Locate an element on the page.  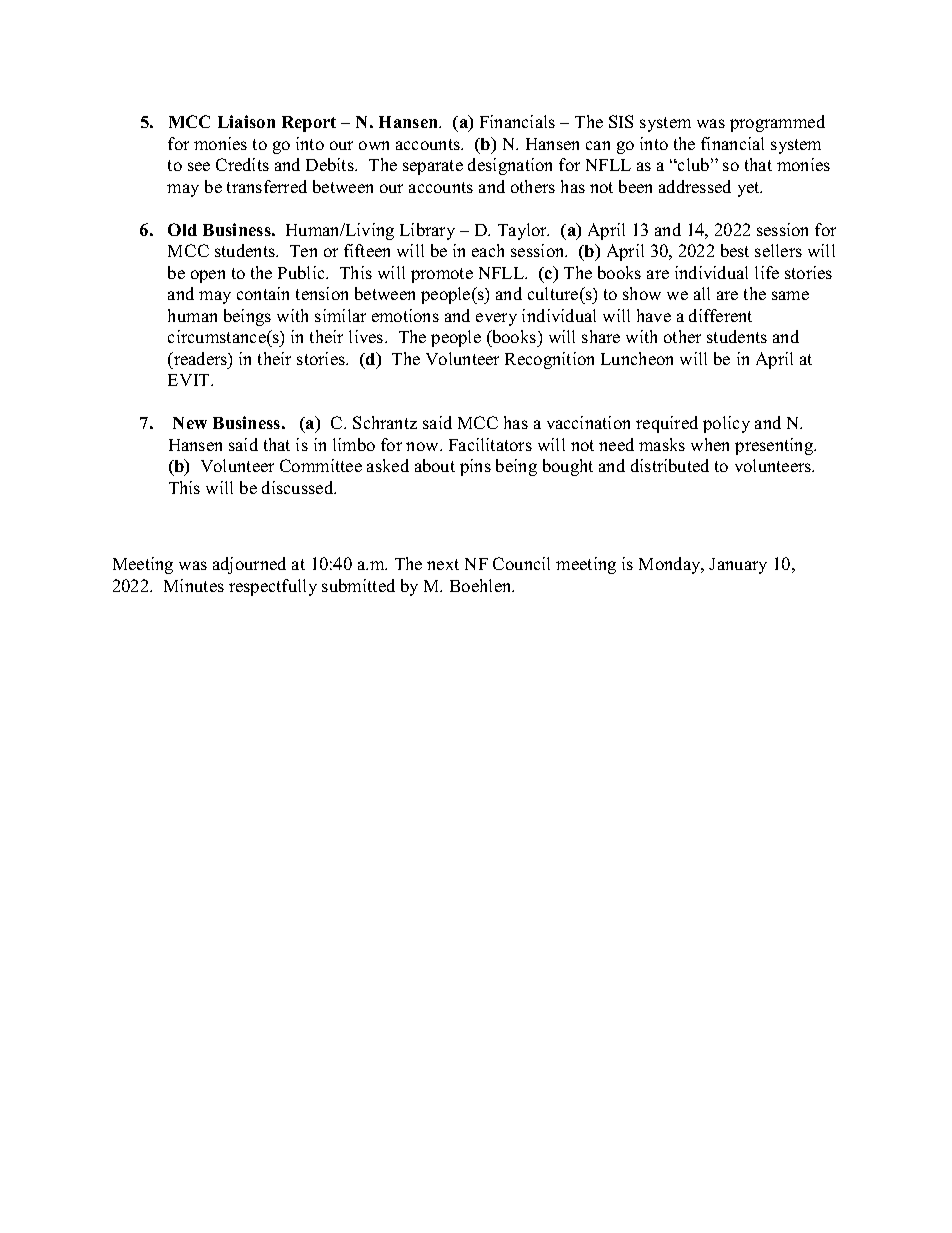
programmed is located at coordinates (777, 123).
